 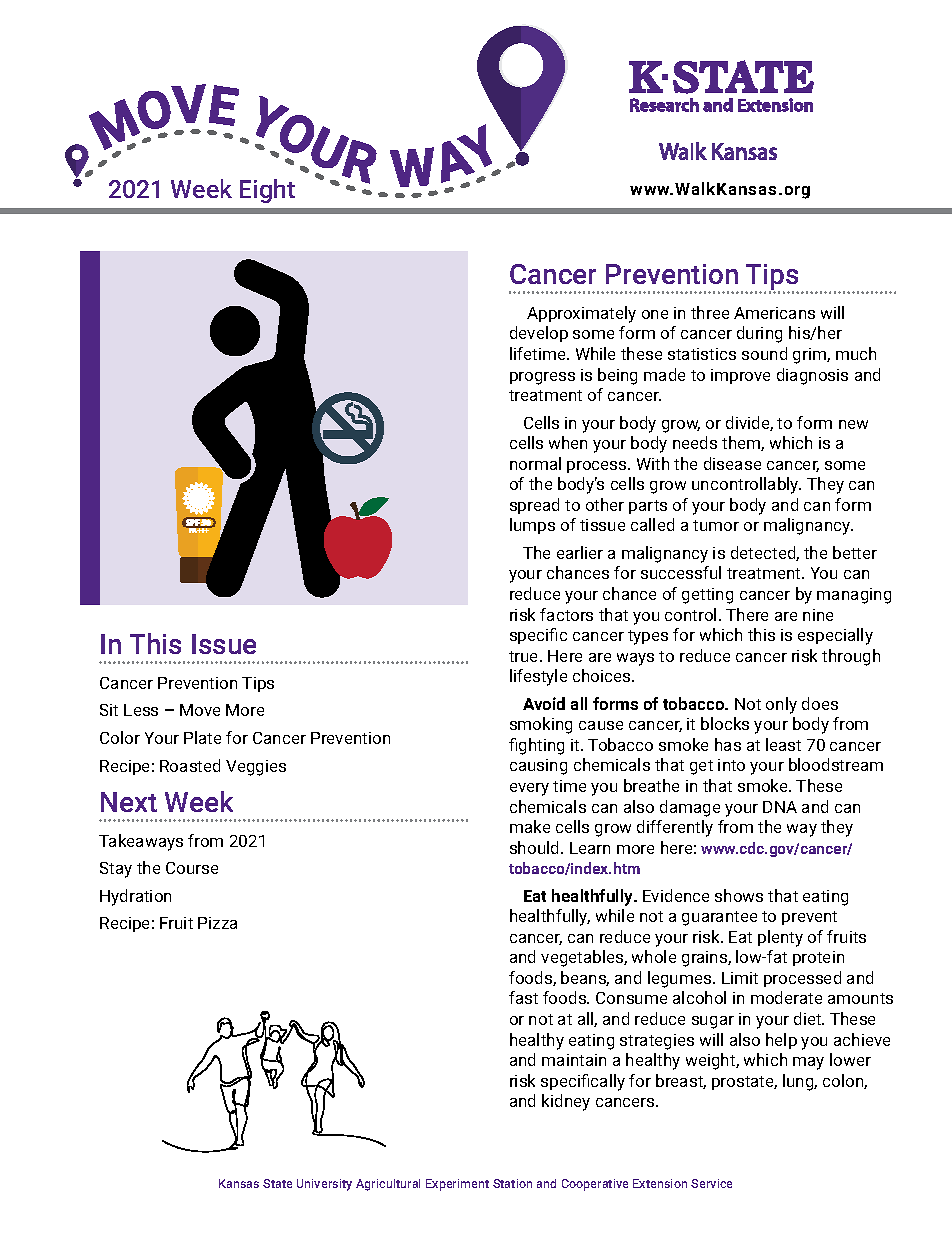 What do you see at coordinates (512, 1183) in the screenshot?
I see `Station` at bounding box center [512, 1183].
